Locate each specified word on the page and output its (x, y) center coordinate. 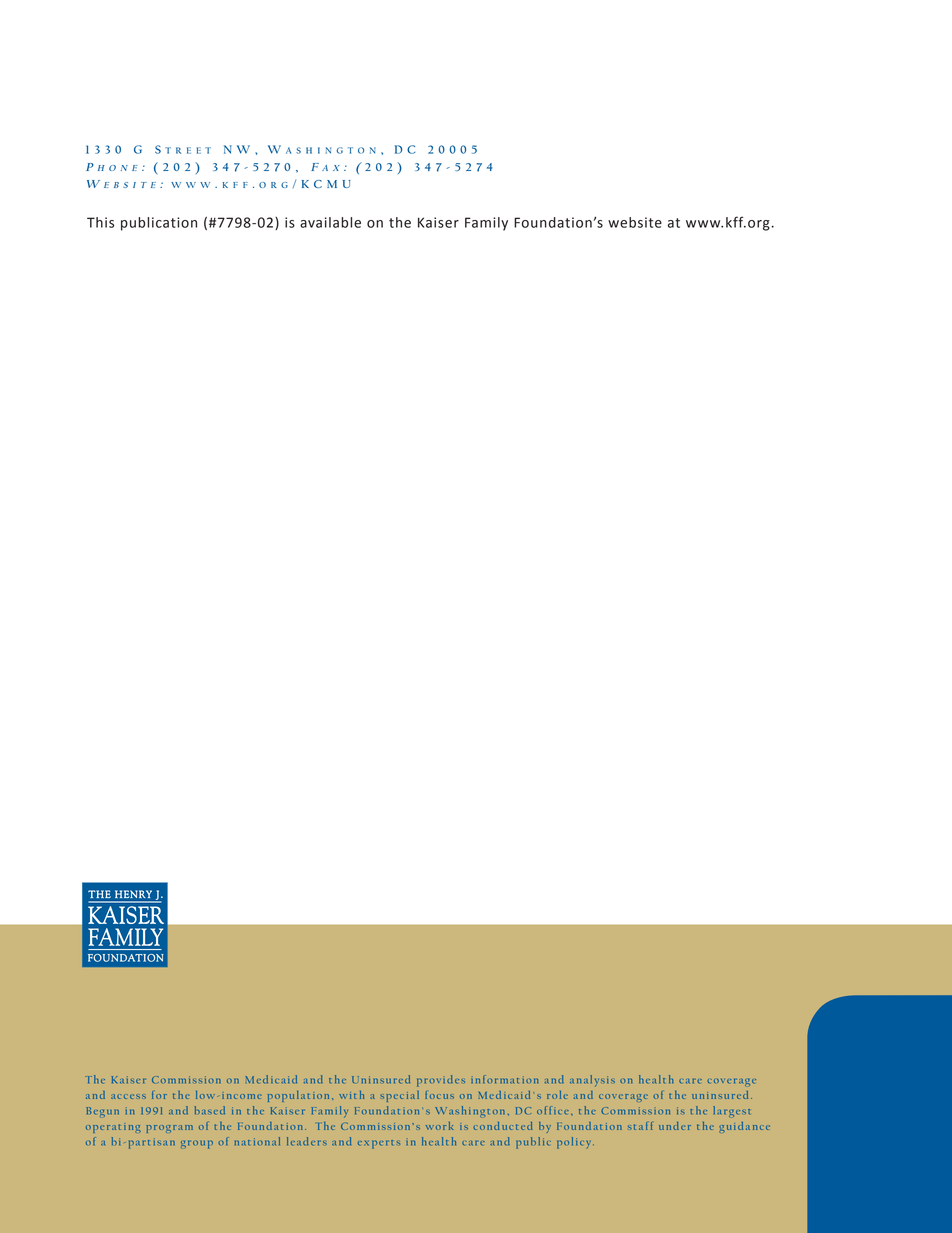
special (399, 1096)
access (128, 1096)
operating (113, 1128)
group (197, 1145)
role (557, 1095)
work (439, 1126)
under (675, 1126)
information (504, 1079)
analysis (592, 1081)
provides (441, 1081)
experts (379, 1144)
